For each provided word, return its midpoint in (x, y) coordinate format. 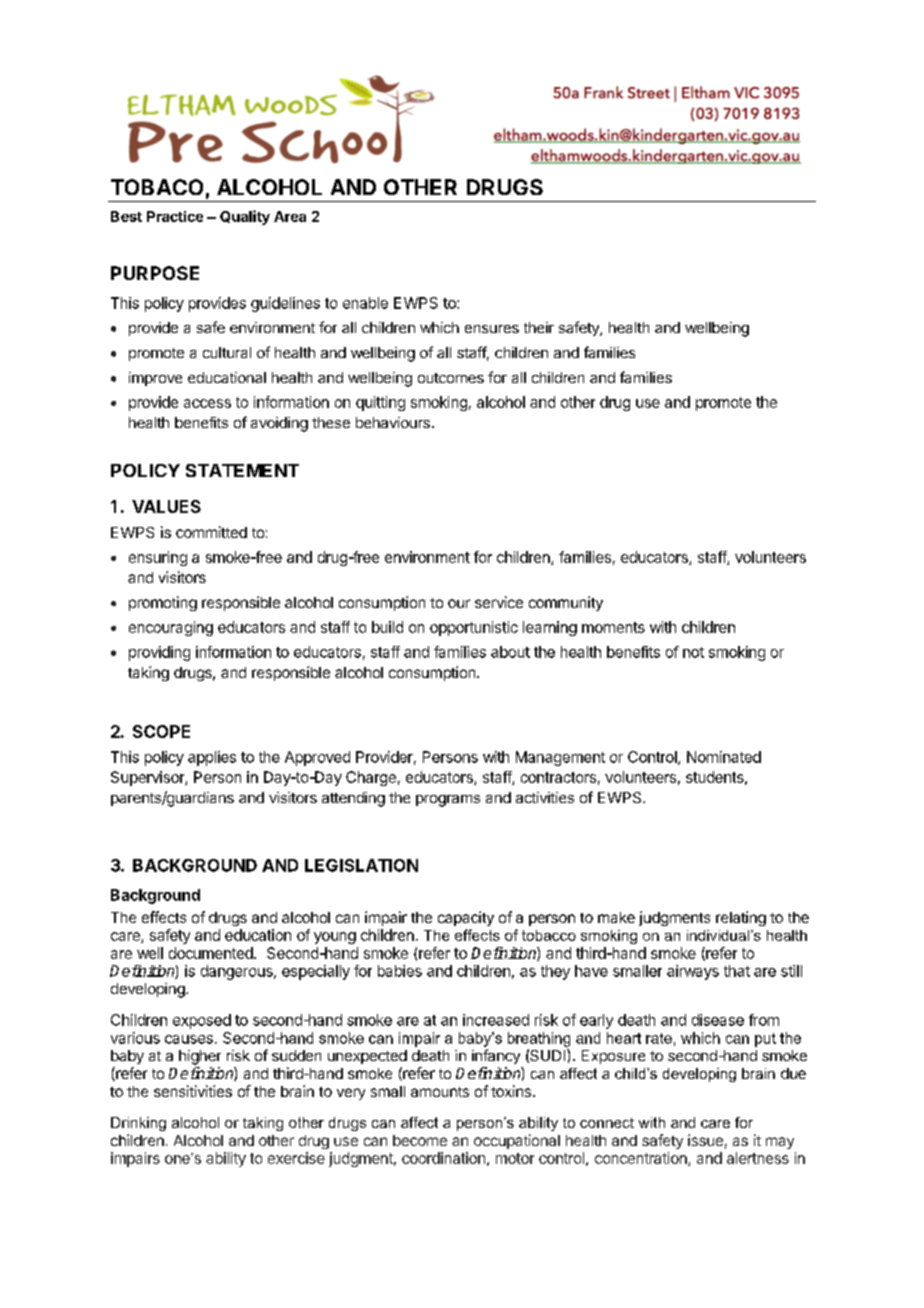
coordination (443, 1158)
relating (741, 918)
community (566, 603)
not (693, 652)
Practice (175, 216)
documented (212, 953)
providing (159, 653)
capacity (466, 918)
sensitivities (193, 1091)
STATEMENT (242, 470)
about (510, 652)
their (539, 327)
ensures (492, 329)
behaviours (393, 422)
